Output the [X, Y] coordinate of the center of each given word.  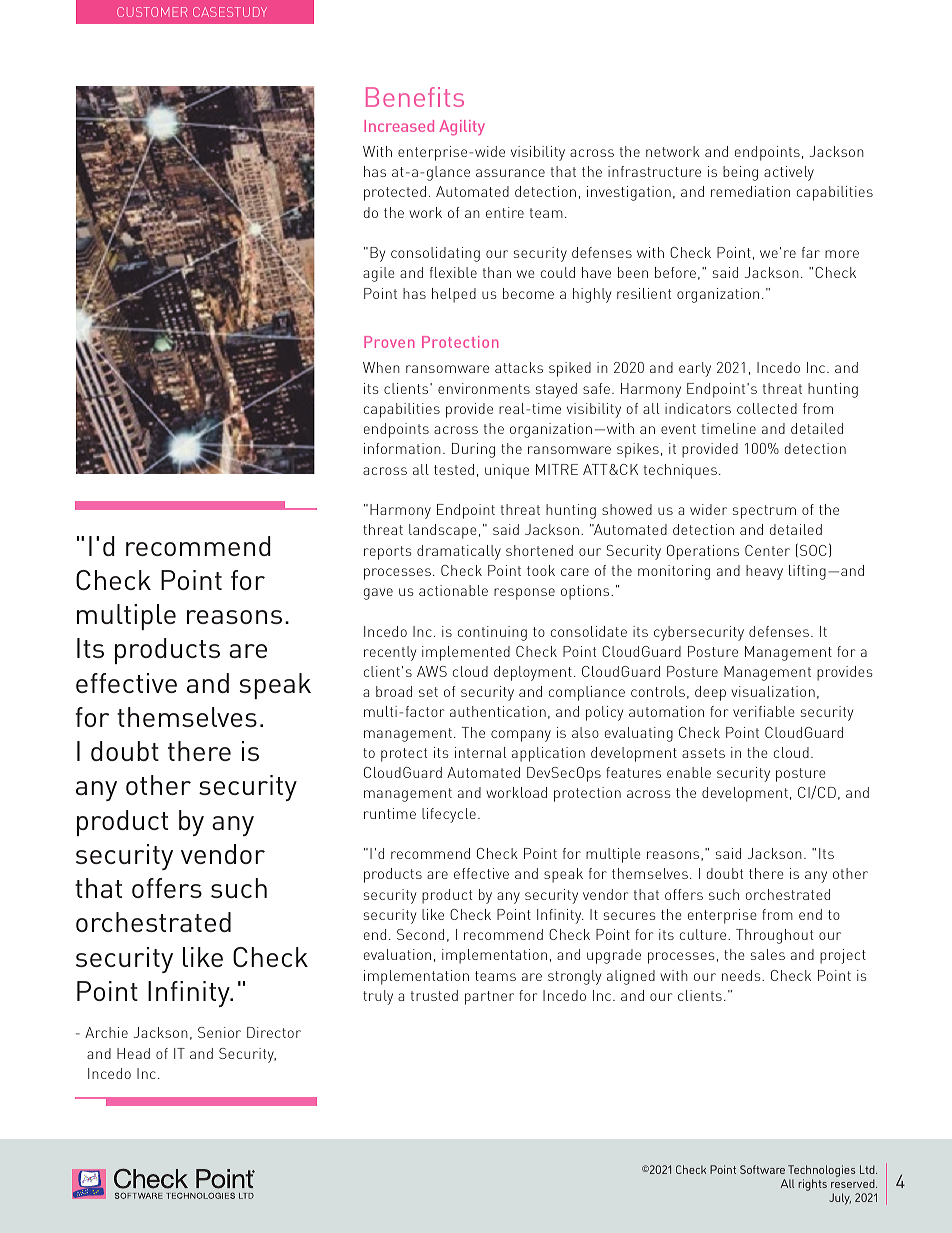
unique [507, 471]
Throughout [774, 936]
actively [789, 173]
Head [133, 1053]
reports [388, 553]
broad [394, 691]
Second [420, 934]
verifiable [764, 711]
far [811, 252]
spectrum [764, 512]
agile [379, 274]
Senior [219, 1032]
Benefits [415, 97]
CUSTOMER [152, 12]
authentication [498, 711]
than [497, 272]
